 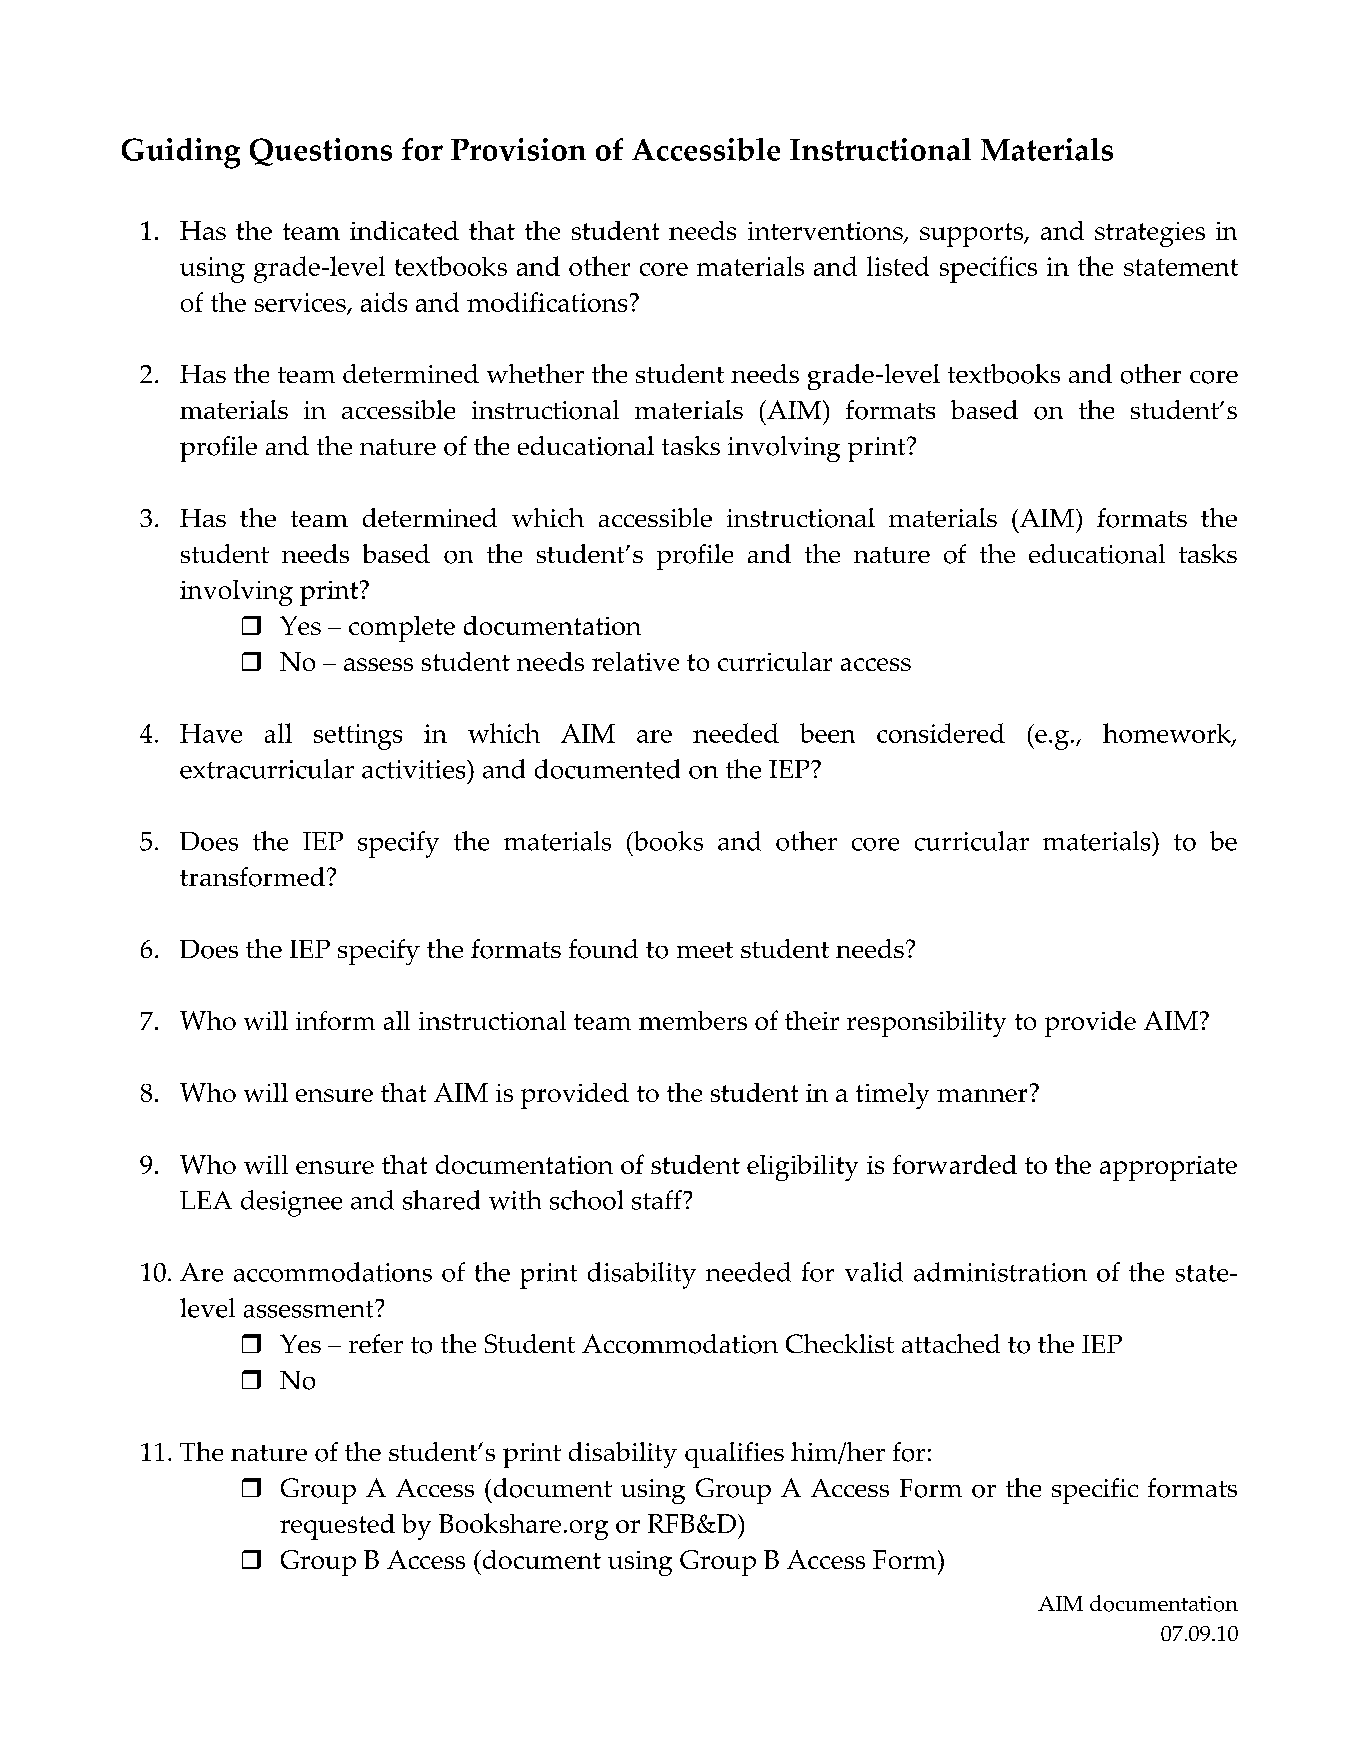 I want to click on Questions, so click(x=321, y=152).
